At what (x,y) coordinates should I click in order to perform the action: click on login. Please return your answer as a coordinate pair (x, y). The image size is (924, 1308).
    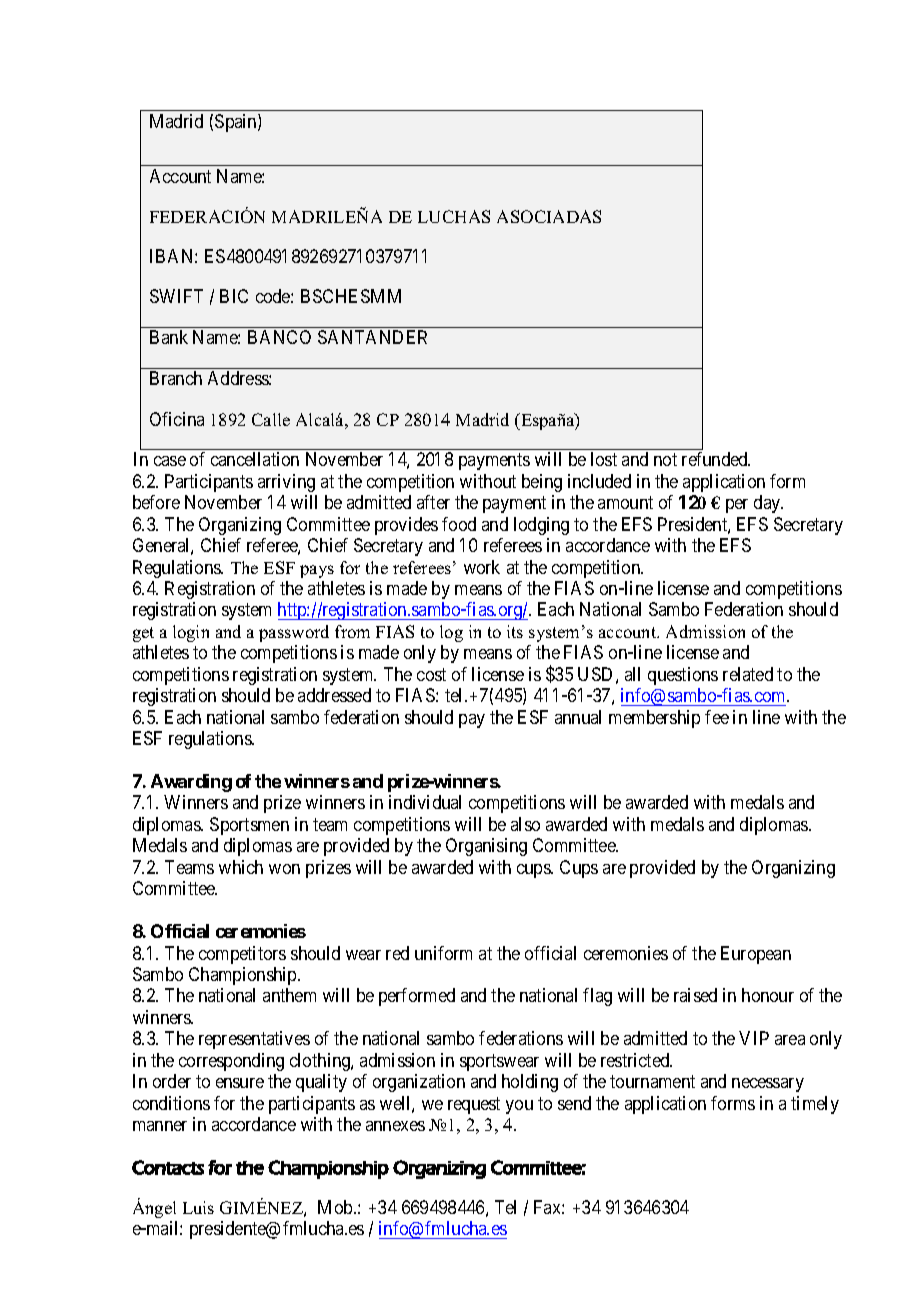
    Looking at the image, I should click on (191, 633).
